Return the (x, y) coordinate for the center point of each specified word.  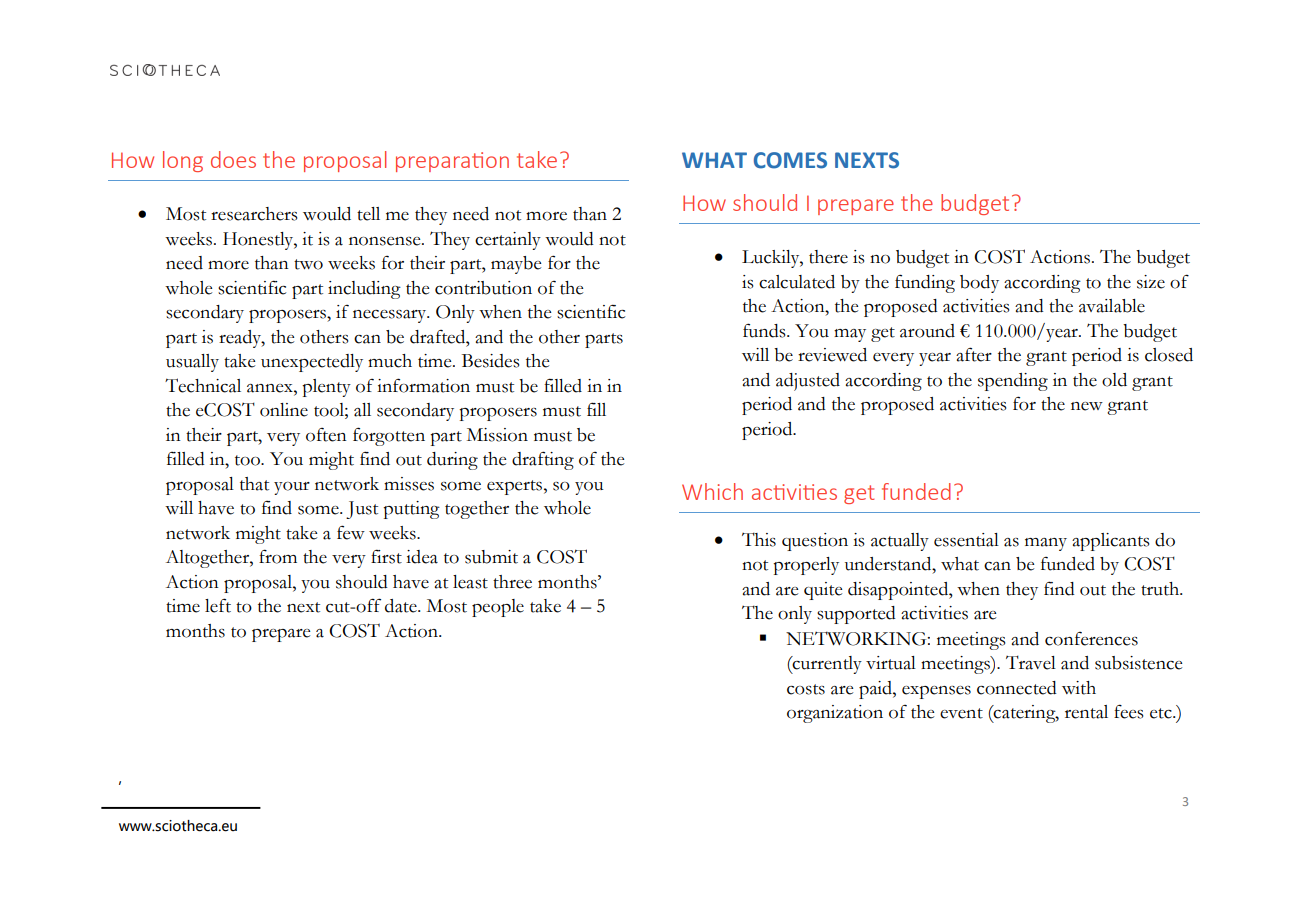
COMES (790, 160)
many (1046, 544)
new (1087, 406)
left (218, 605)
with (1079, 688)
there (828, 257)
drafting (543, 460)
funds (765, 330)
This (759, 539)
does (233, 159)
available (1112, 306)
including (364, 290)
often (326, 435)
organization (835, 714)
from (278, 556)
